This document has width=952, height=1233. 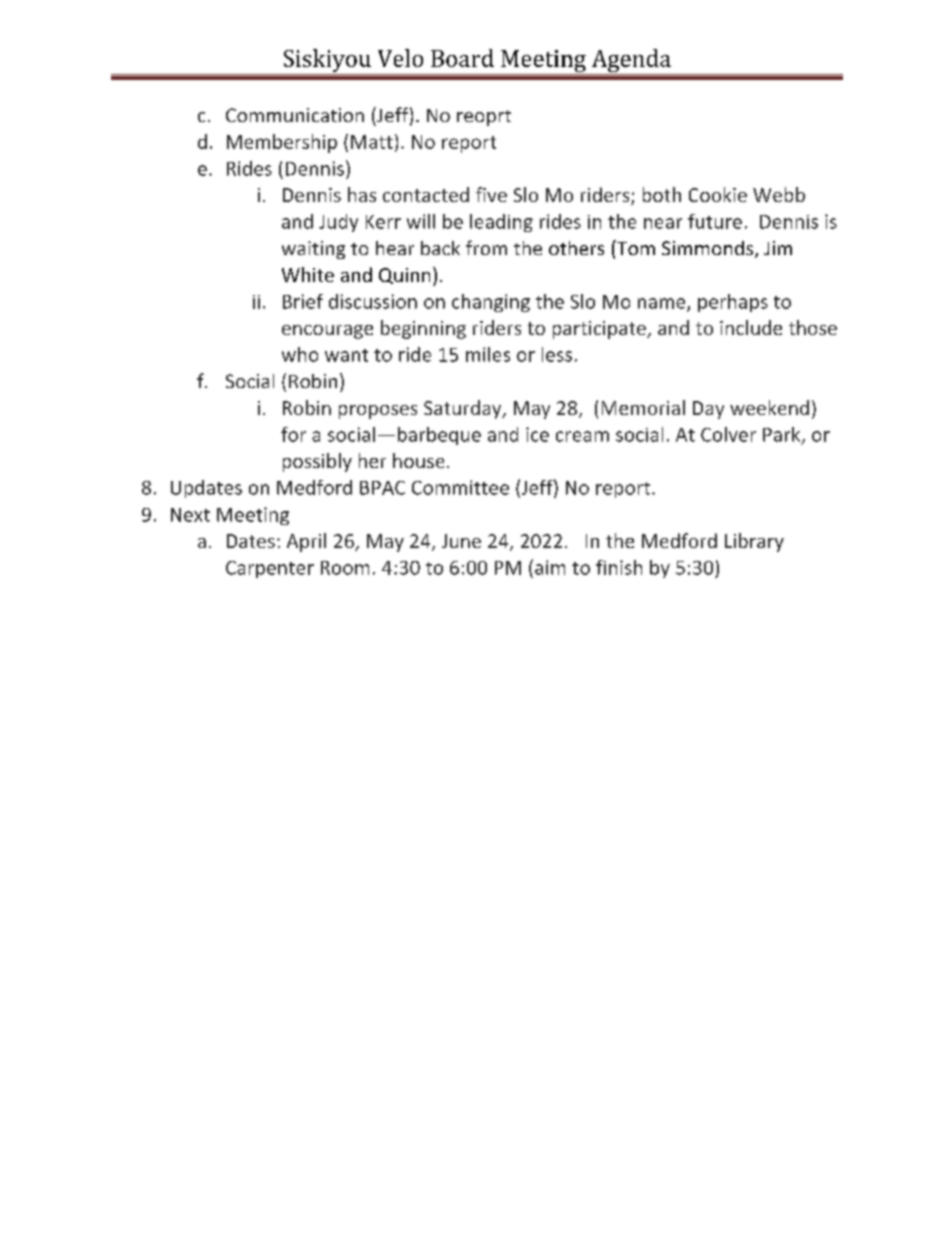 What do you see at coordinates (327, 60) in the document?
I see `Siskiyou` at bounding box center [327, 60].
